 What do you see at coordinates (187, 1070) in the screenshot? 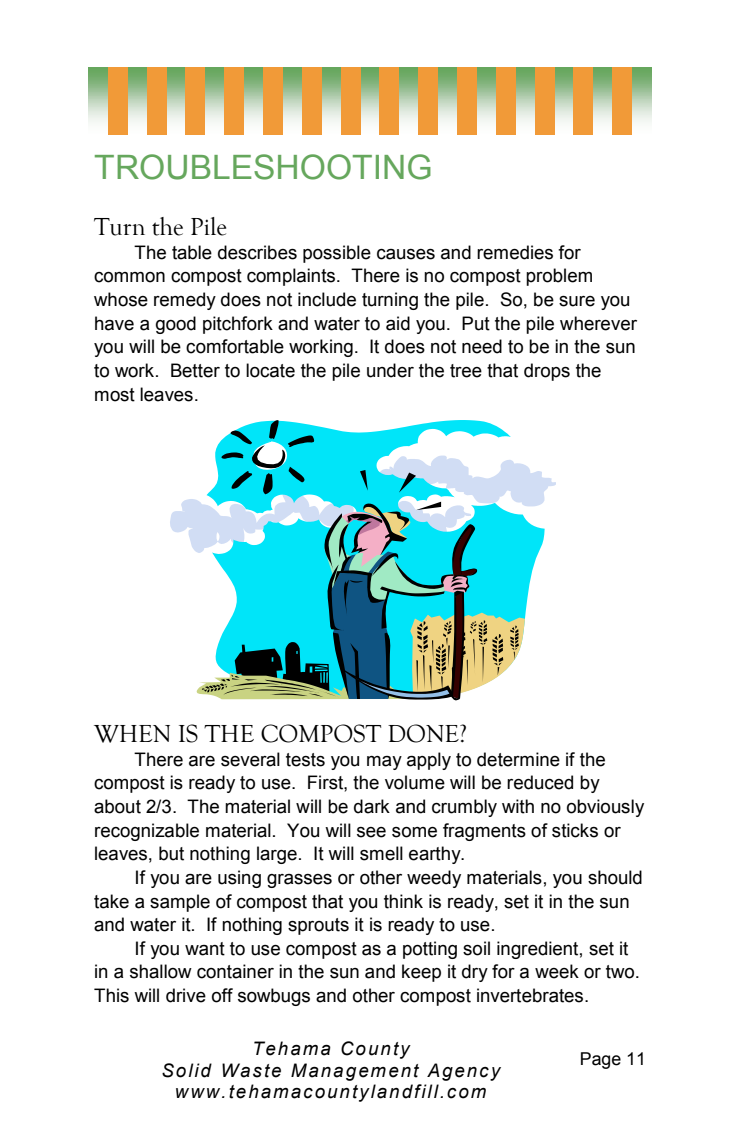
I see `Solid` at bounding box center [187, 1070].
